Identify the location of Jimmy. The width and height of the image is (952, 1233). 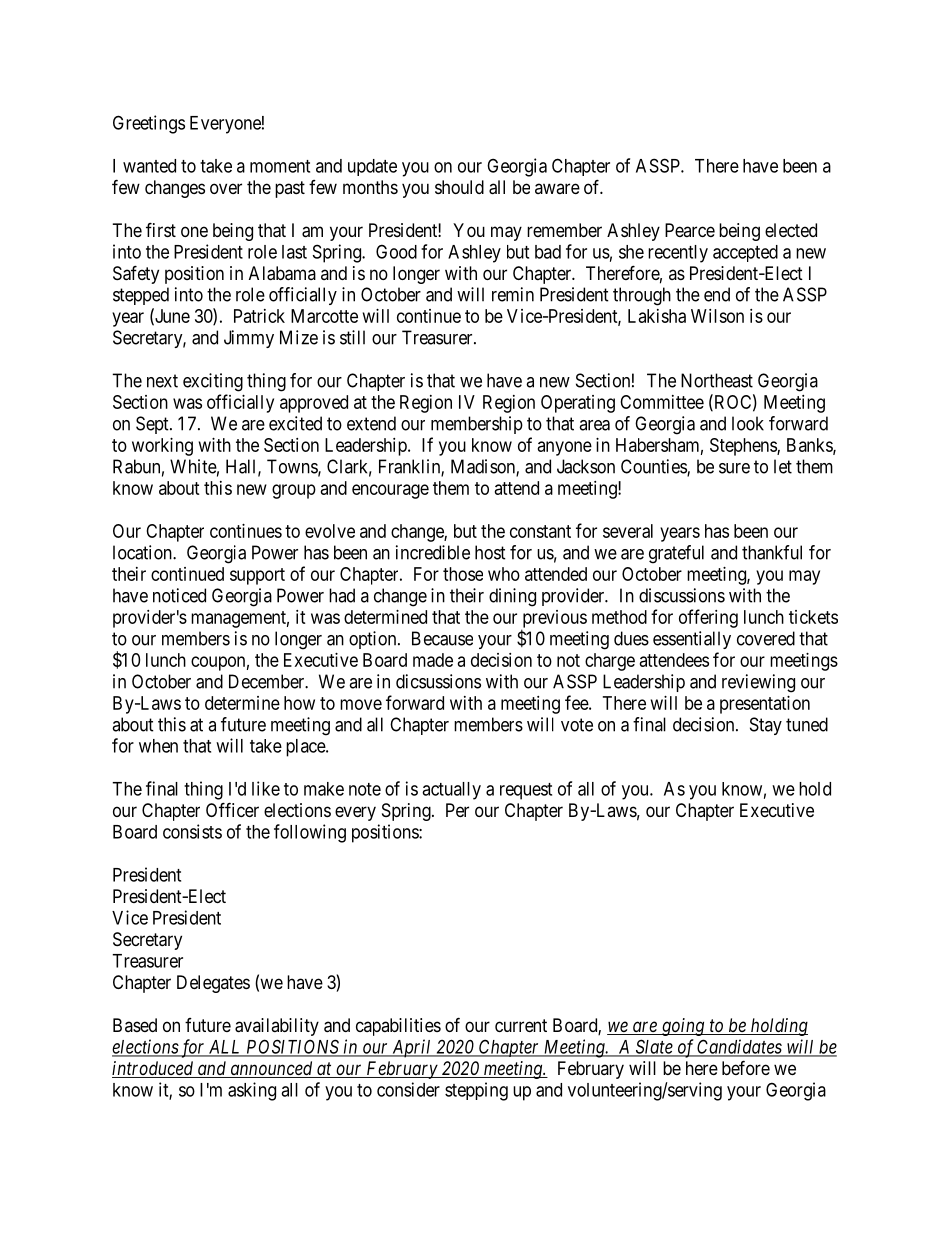
(249, 339).
